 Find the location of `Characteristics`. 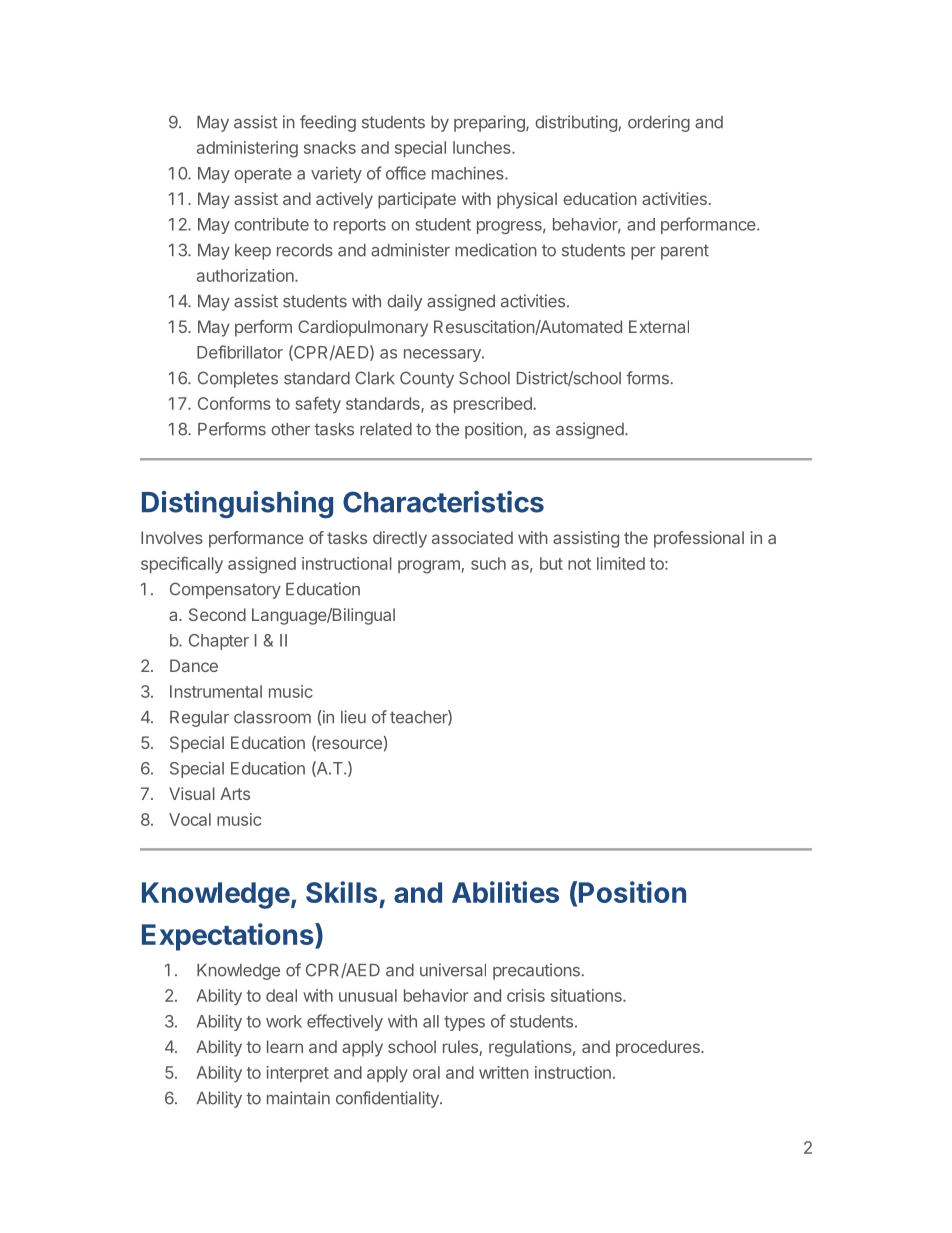

Characteristics is located at coordinates (443, 502).
